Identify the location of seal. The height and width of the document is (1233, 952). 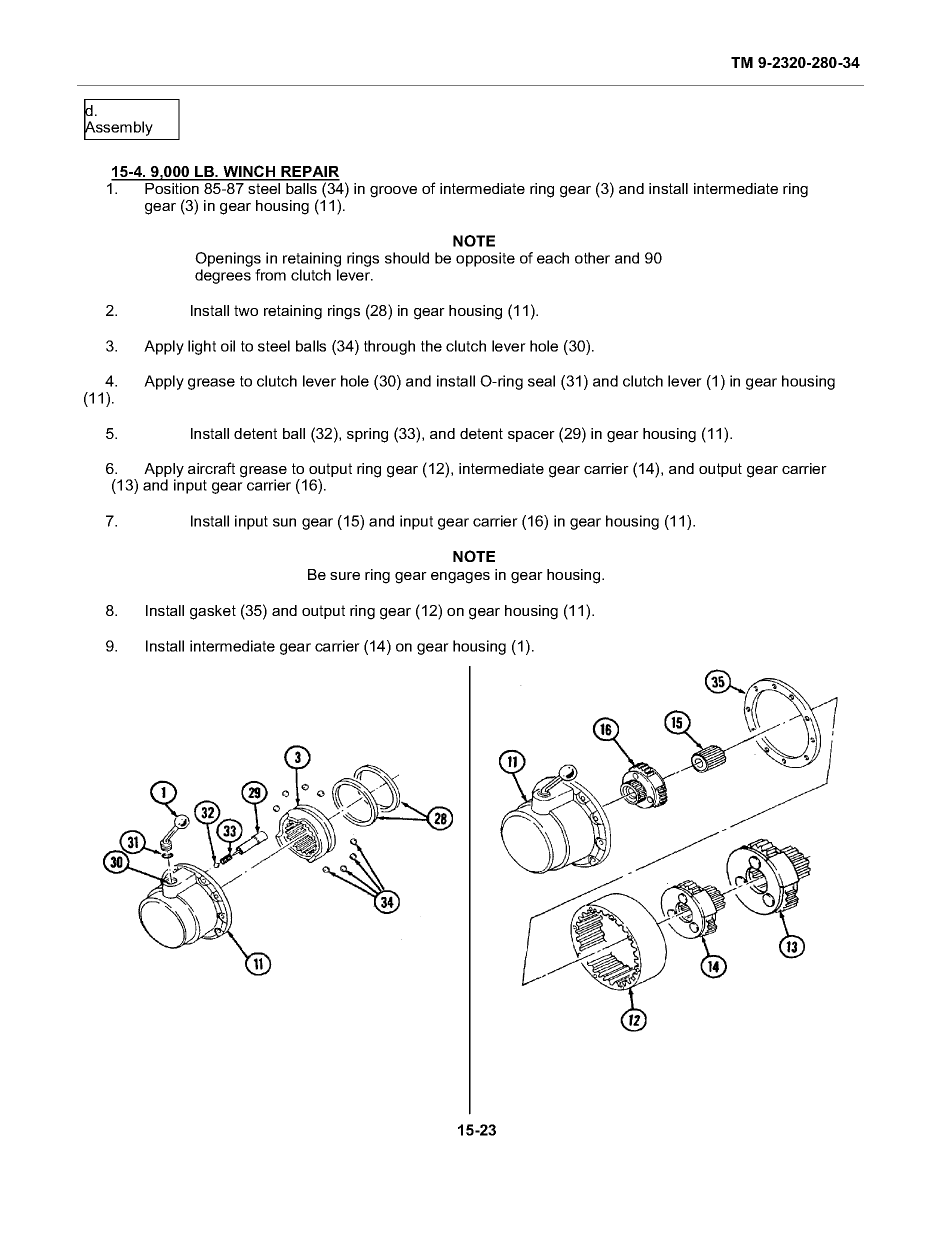
(541, 381).
